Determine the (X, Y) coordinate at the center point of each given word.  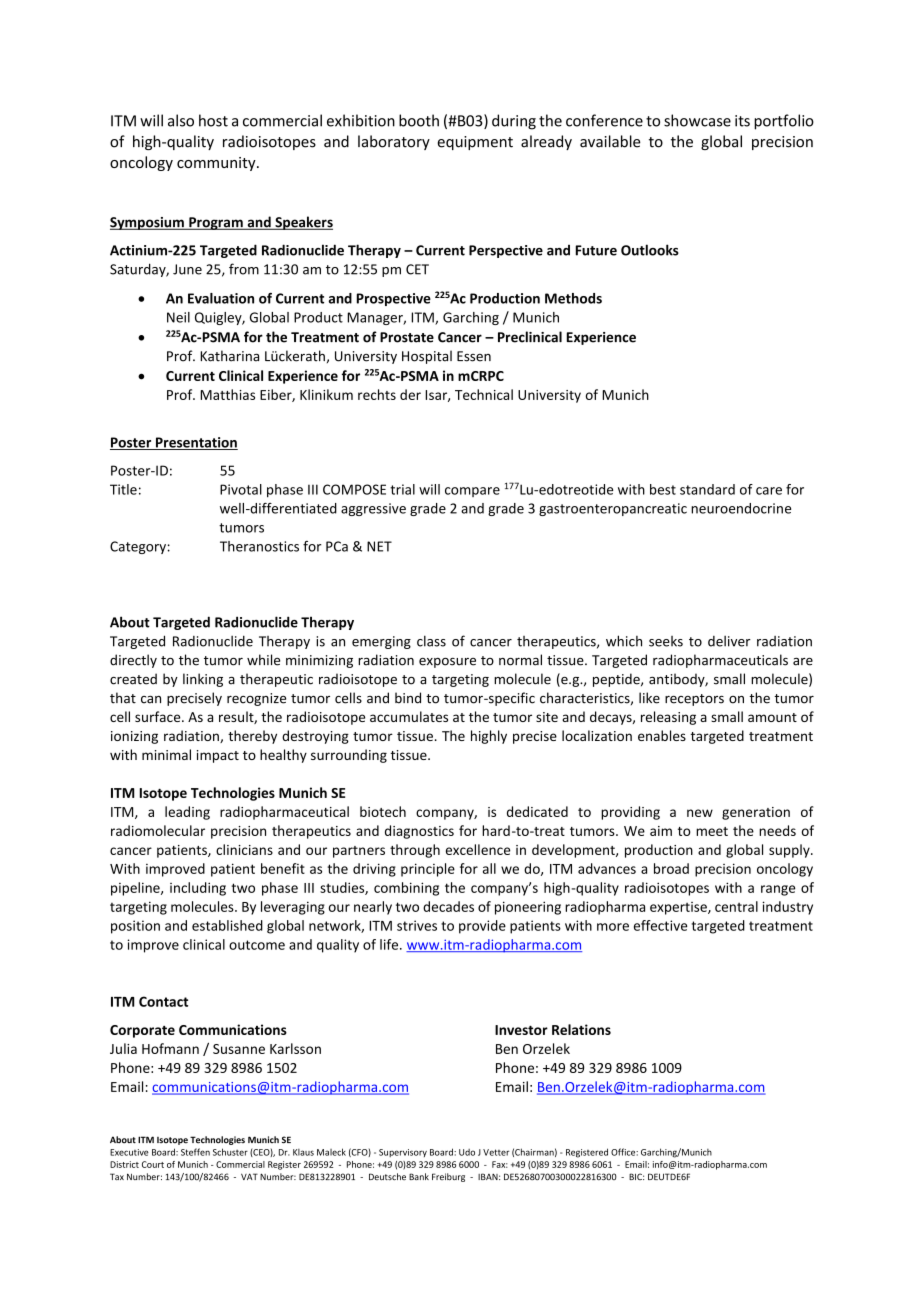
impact (218, 756)
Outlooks (650, 250)
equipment (475, 143)
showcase (697, 120)
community (217, 164)
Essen (474, 356)
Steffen (195, 1152)
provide (482, 927)
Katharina (229, 356)
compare (472, 492)
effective (660, 925)
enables (662, 735)
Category (138, 547)
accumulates (409, 716)
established (227, 925)
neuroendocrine (741, 508)
